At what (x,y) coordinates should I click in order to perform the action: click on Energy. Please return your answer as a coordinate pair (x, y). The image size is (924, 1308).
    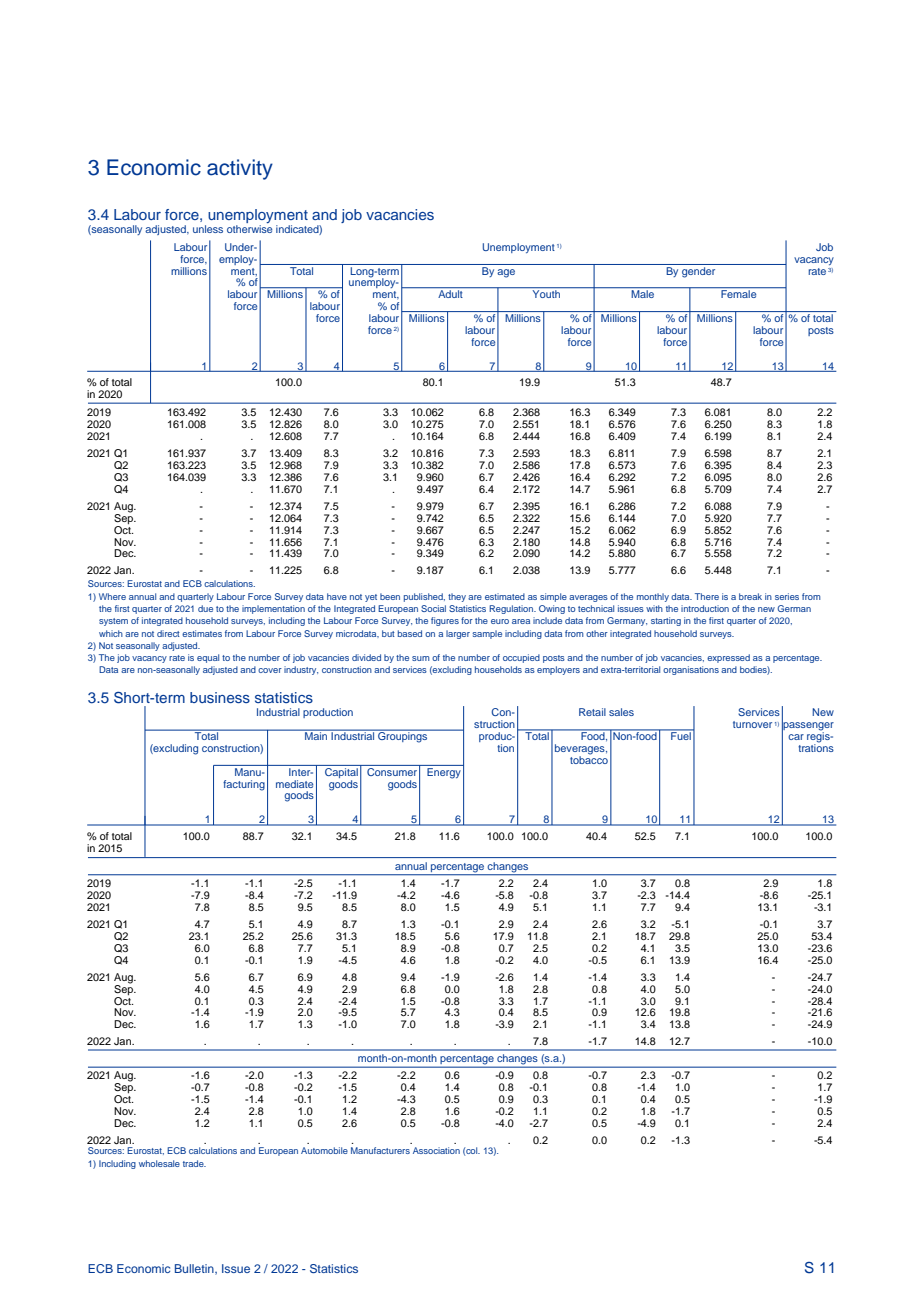
    Looking at the image, I should click on (444, 772).
